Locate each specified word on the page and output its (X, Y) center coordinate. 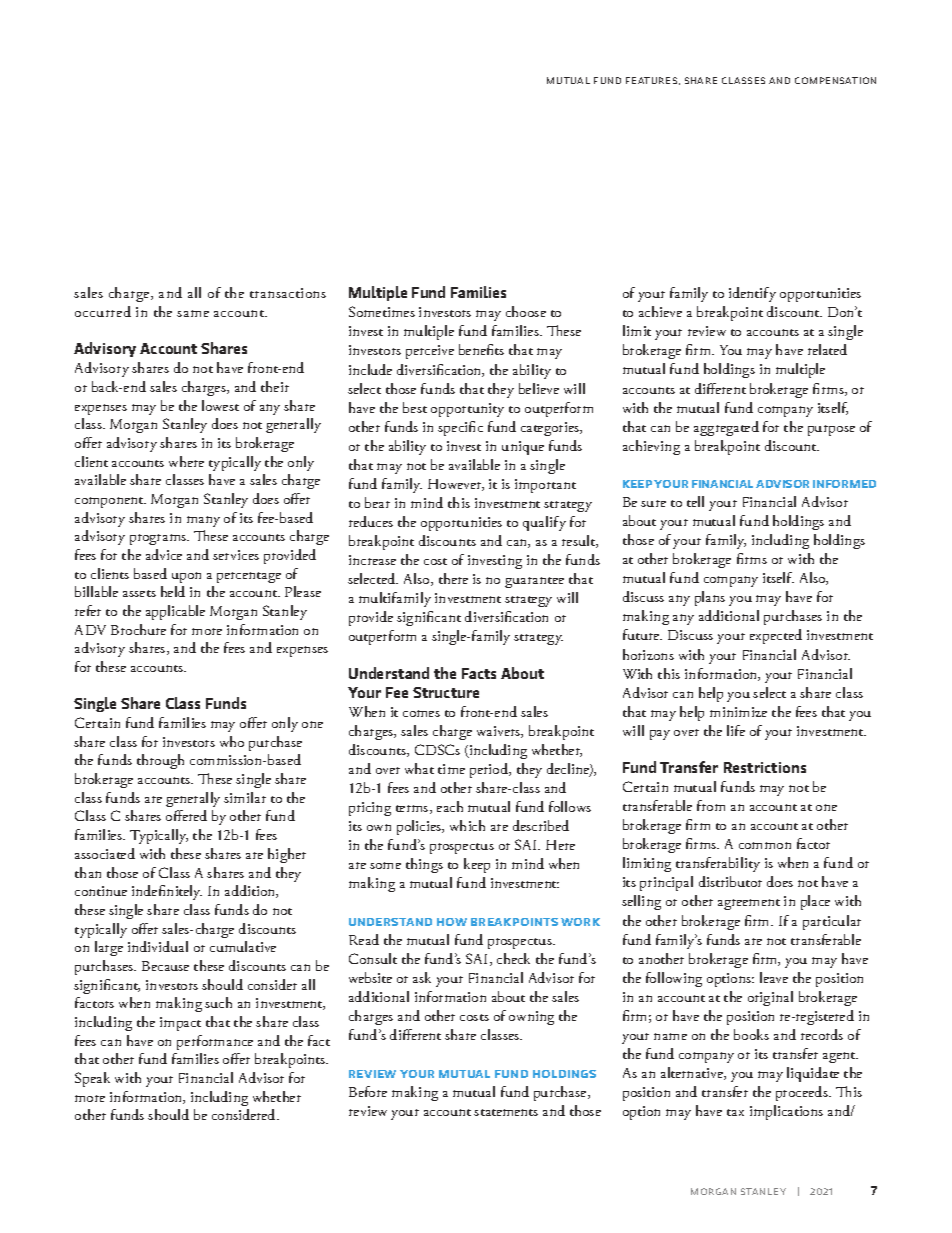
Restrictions (765, 767)
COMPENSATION (835, 80)
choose (526, 311)
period (490, 770)
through (160, 761)
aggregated (726, 428)
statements (506, 1112)
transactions (288, 293)
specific (460, 428)
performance (215, 1042)
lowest (220, 405)
